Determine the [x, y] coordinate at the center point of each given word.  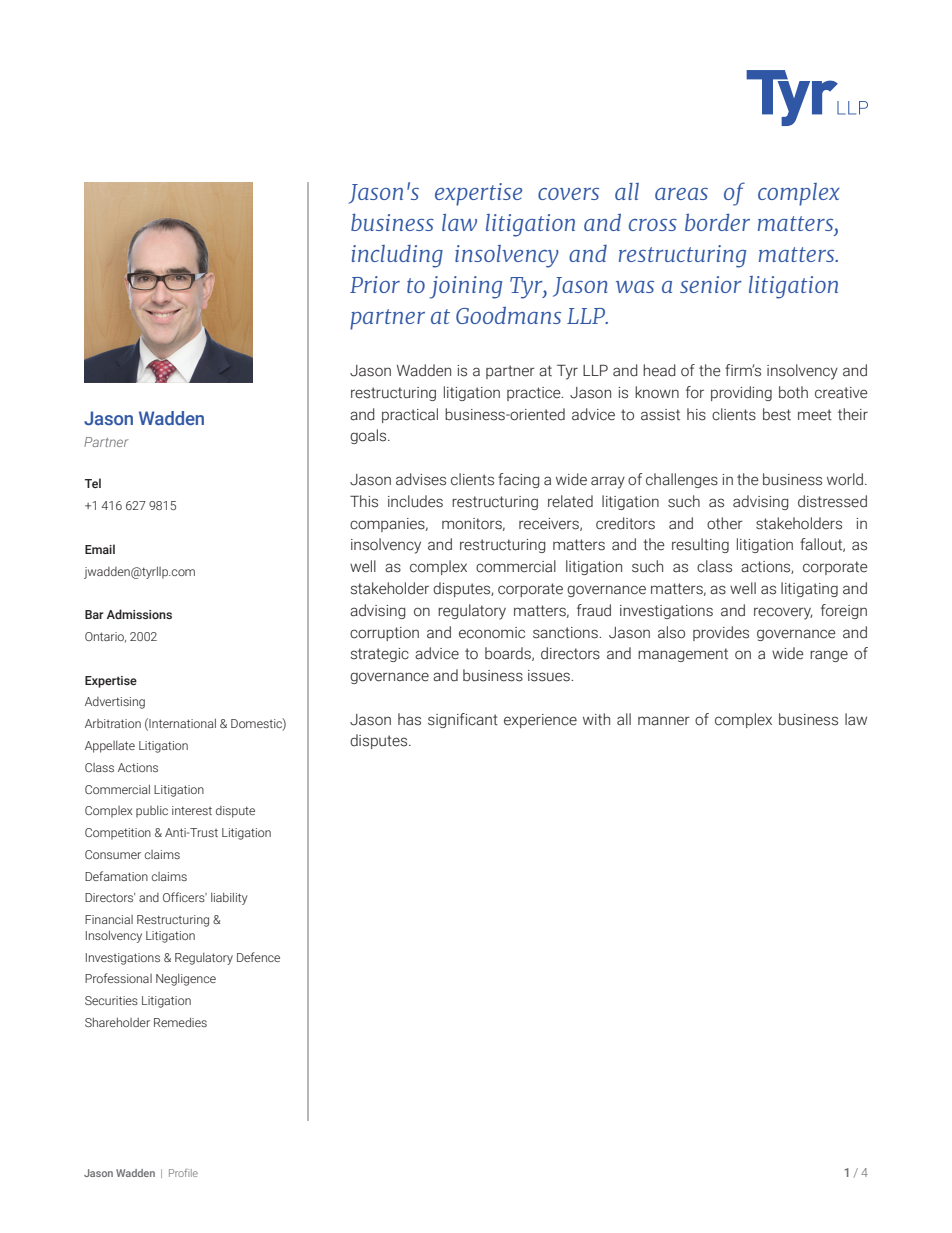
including [397, 256]
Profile [183, 1173]
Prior [375, 284]
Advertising [115, 703]
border [717, 222]
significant [463, 720]
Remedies [180, 1022]
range [829, 656]
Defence [258, 957]
